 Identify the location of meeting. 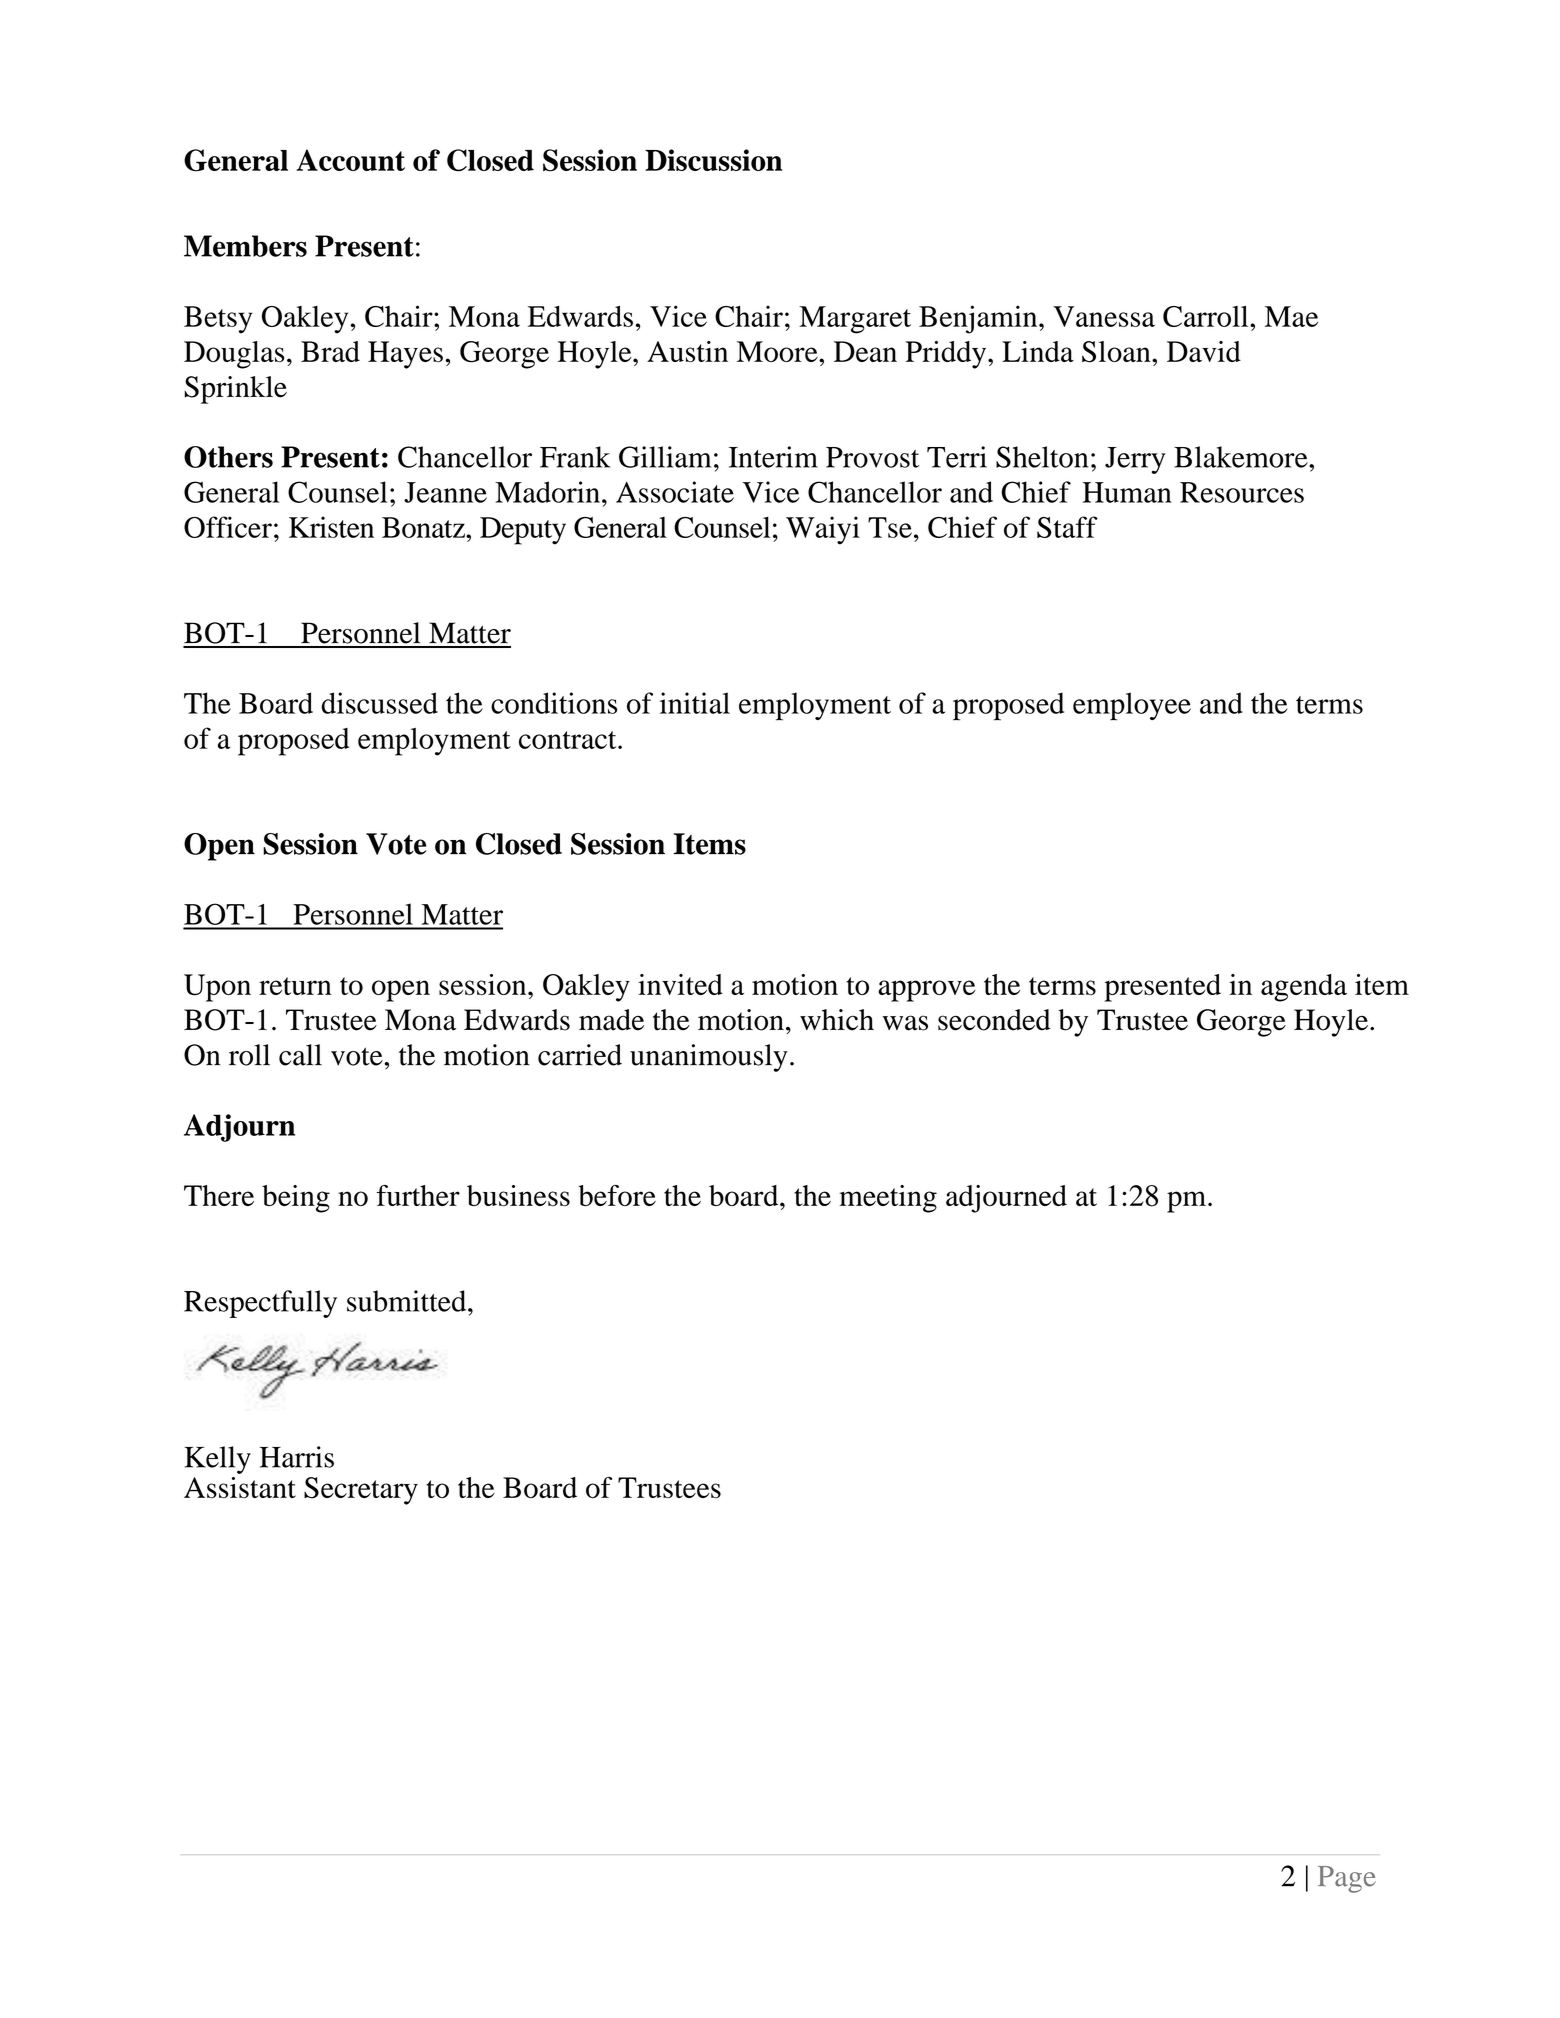
(888, 1199).
